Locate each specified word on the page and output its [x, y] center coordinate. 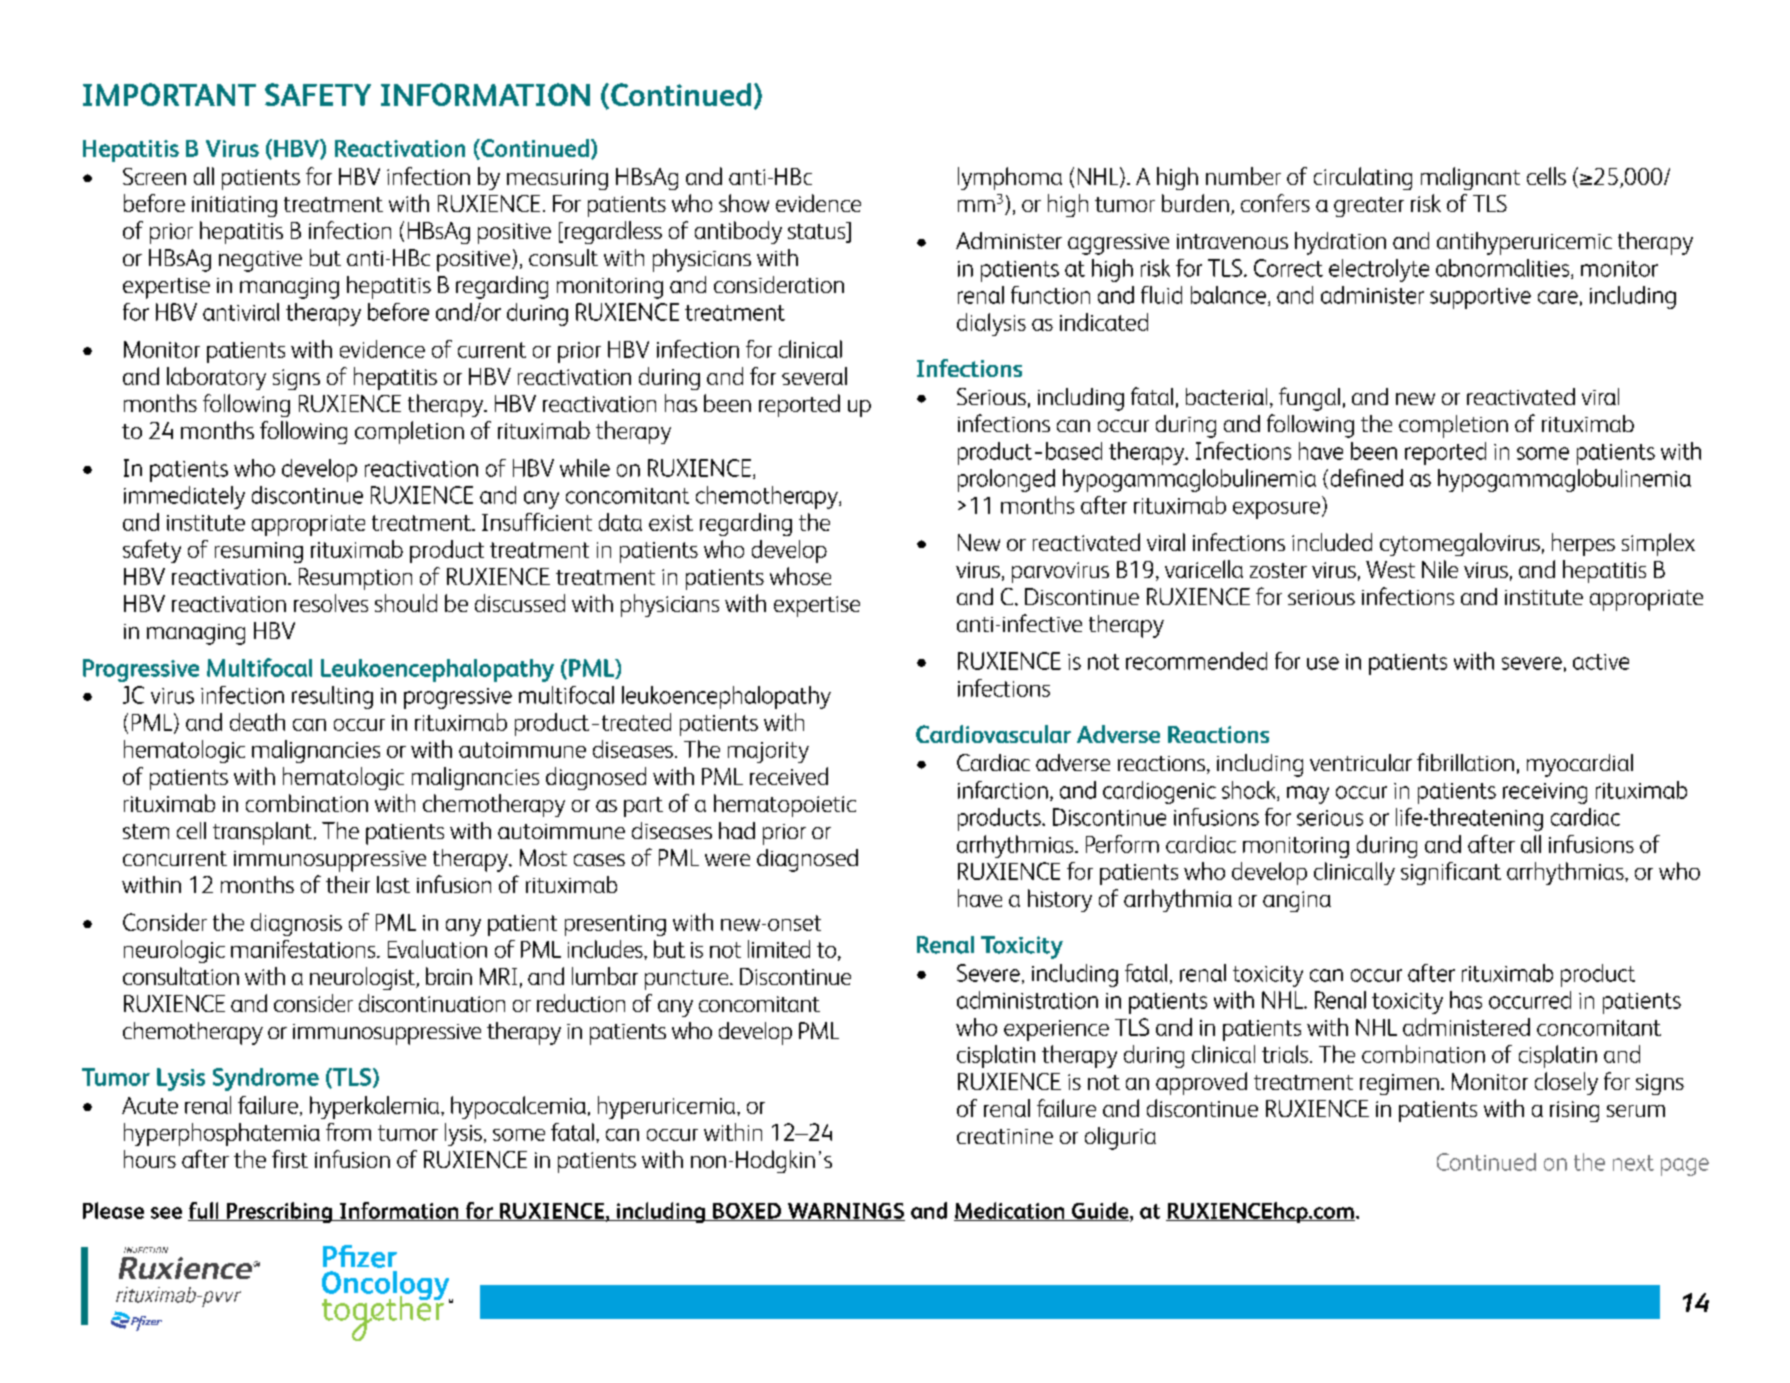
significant [1451, 873]
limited [779, 949]
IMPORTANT [169, 94]
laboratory [216, 378]
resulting [332, 697]
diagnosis [296, 924]
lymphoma [1010, 178]
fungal [1309, 399]
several [814, 376]
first [290, 1159]
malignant [1470, 178]
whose [800, 576]
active [1601, 662]
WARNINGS [845, 1212]
